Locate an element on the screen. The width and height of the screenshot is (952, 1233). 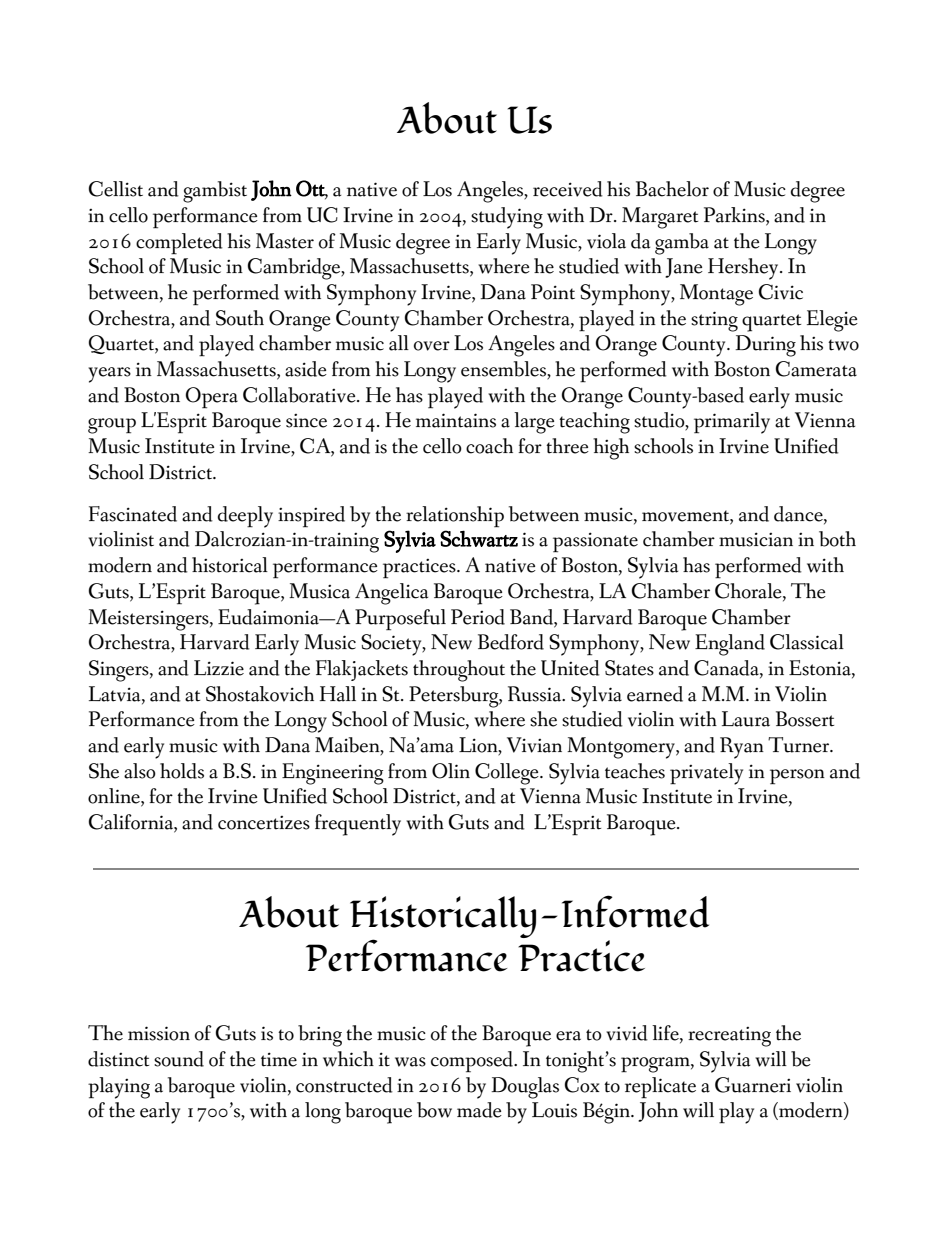
composed is located at coordinates (473, 1062).
